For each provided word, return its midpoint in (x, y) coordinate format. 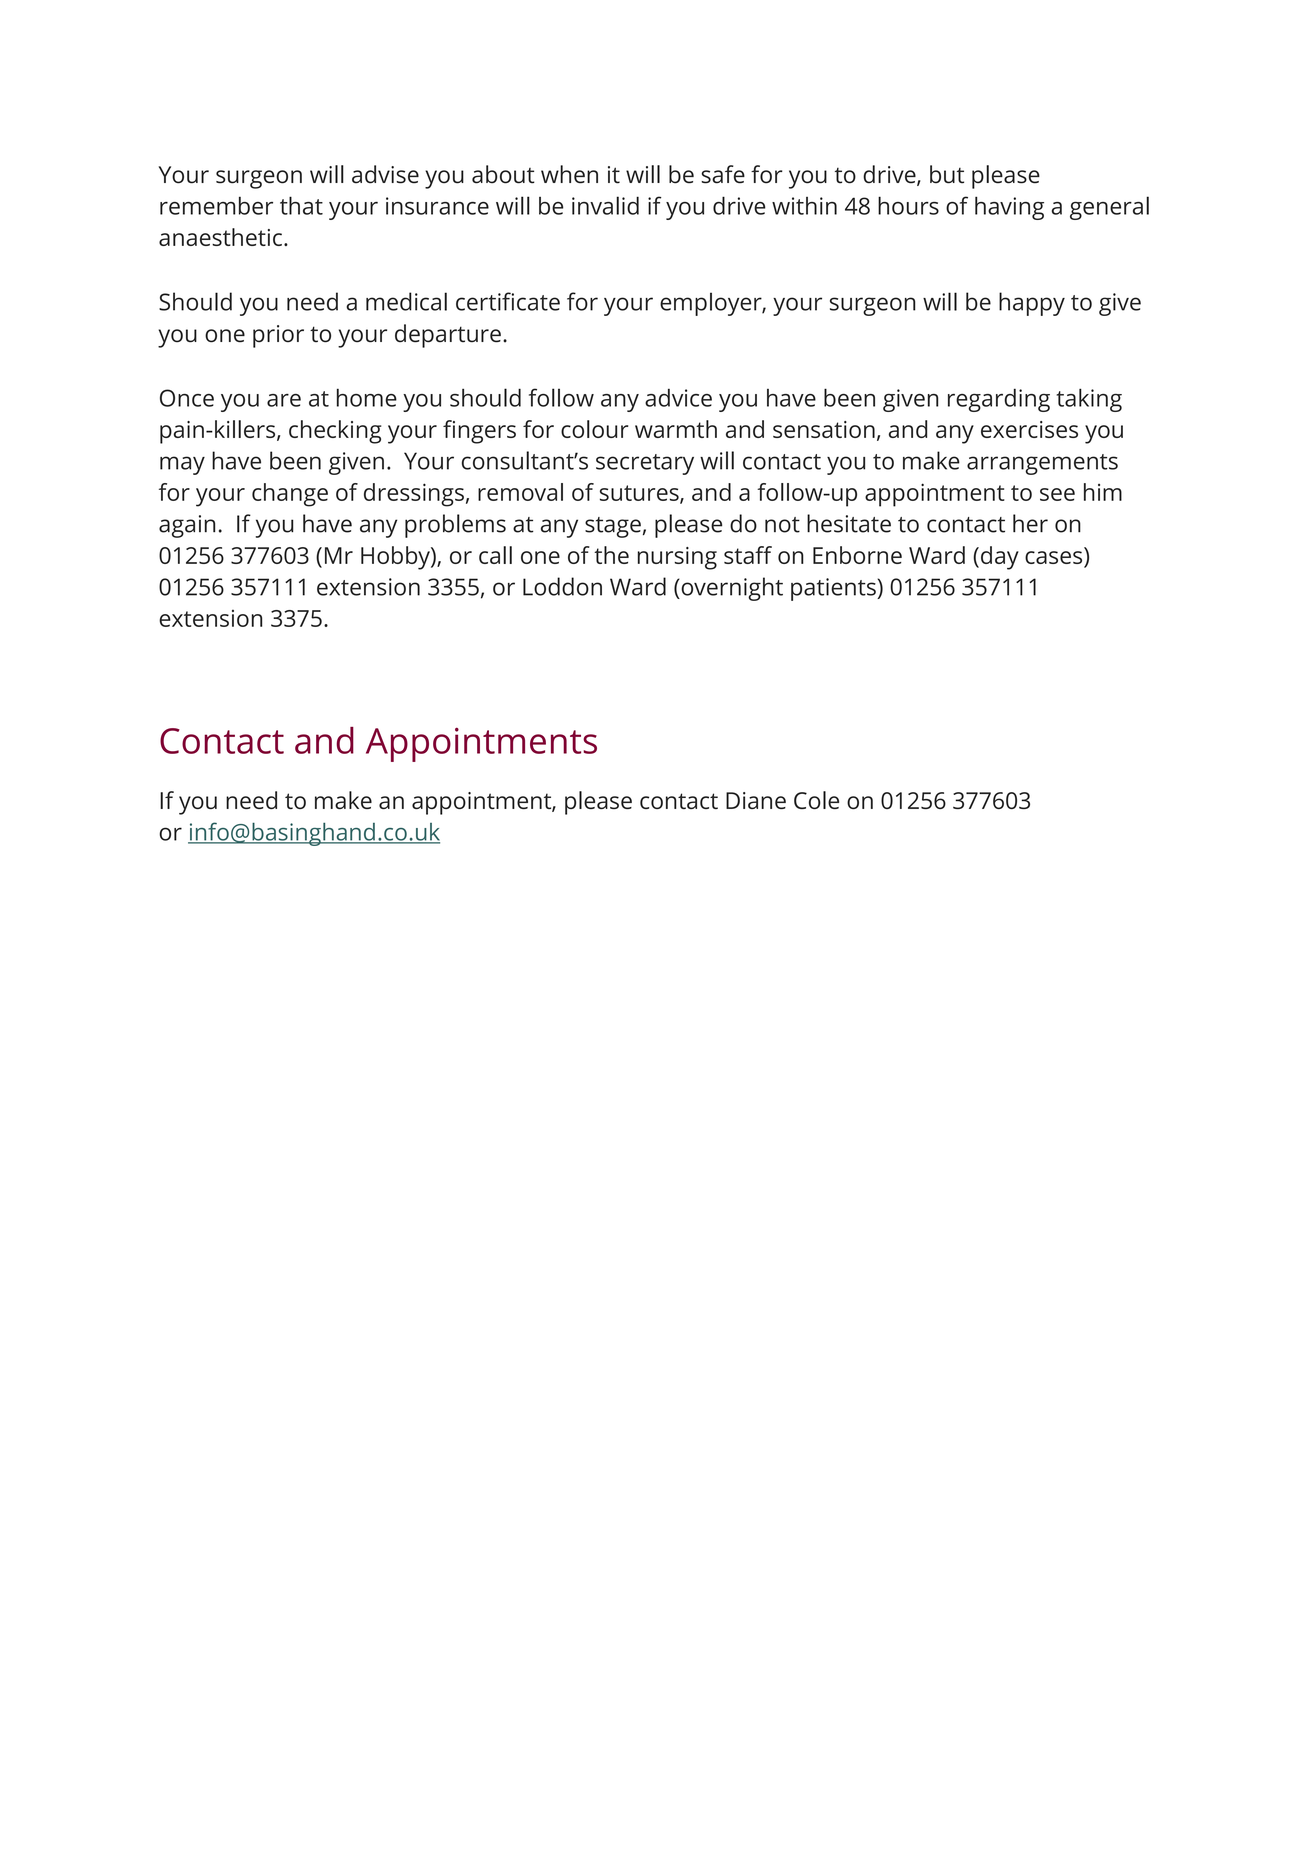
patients (834, 589)
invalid (605, 205)
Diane (756, 800)
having (1009, 208)
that (301, 205)
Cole (816, 800)
